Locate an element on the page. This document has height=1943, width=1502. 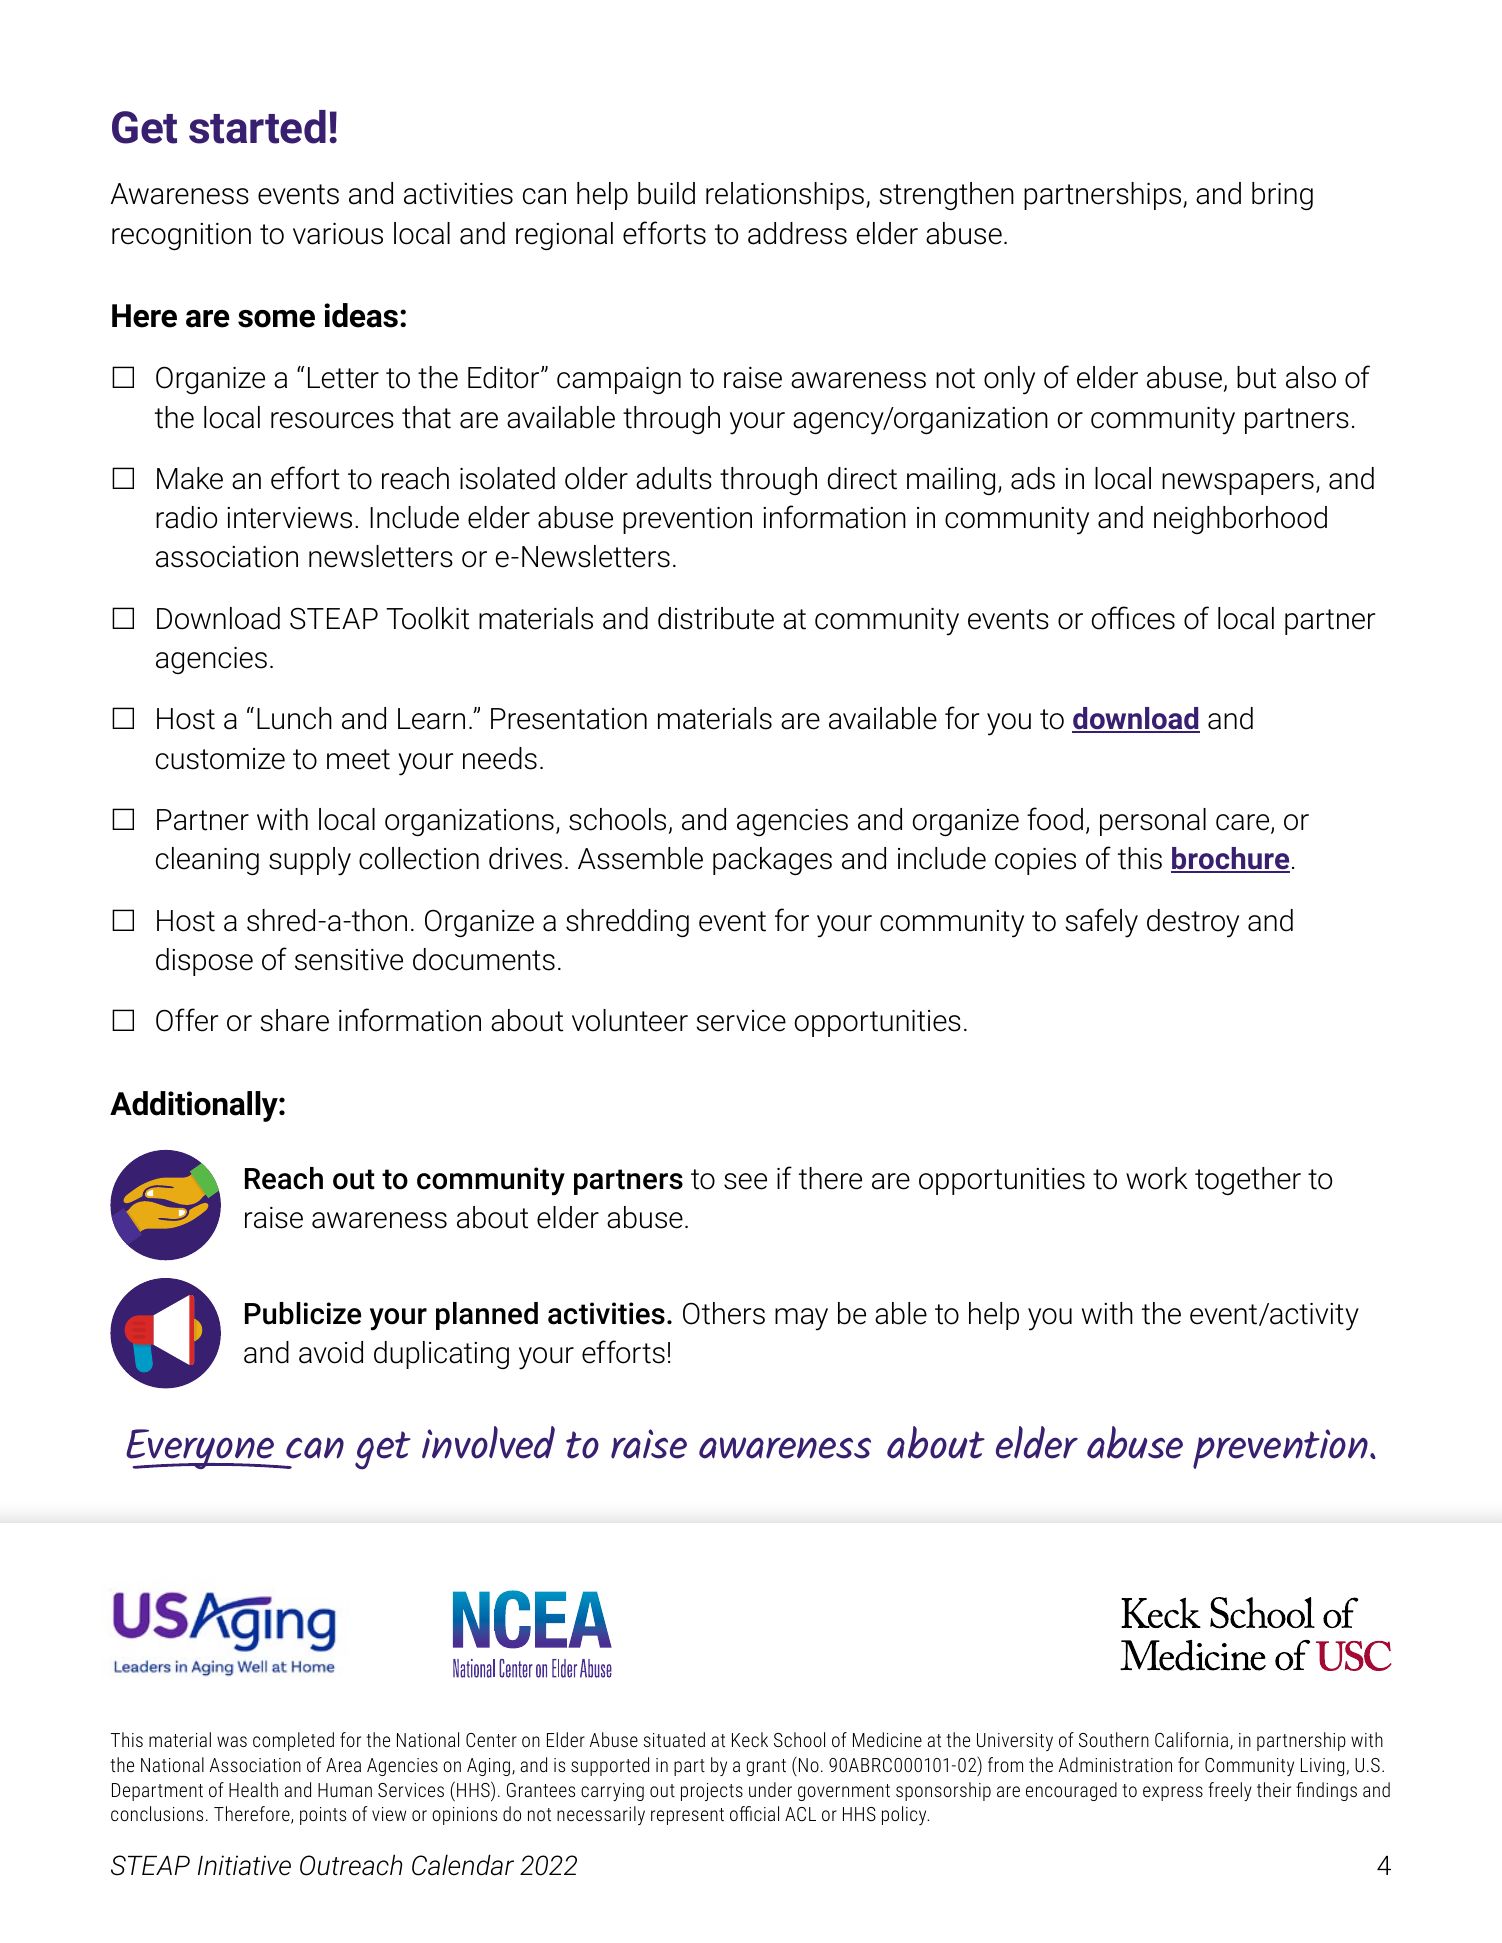
Publicize is located at coordinates (303, 1313).
